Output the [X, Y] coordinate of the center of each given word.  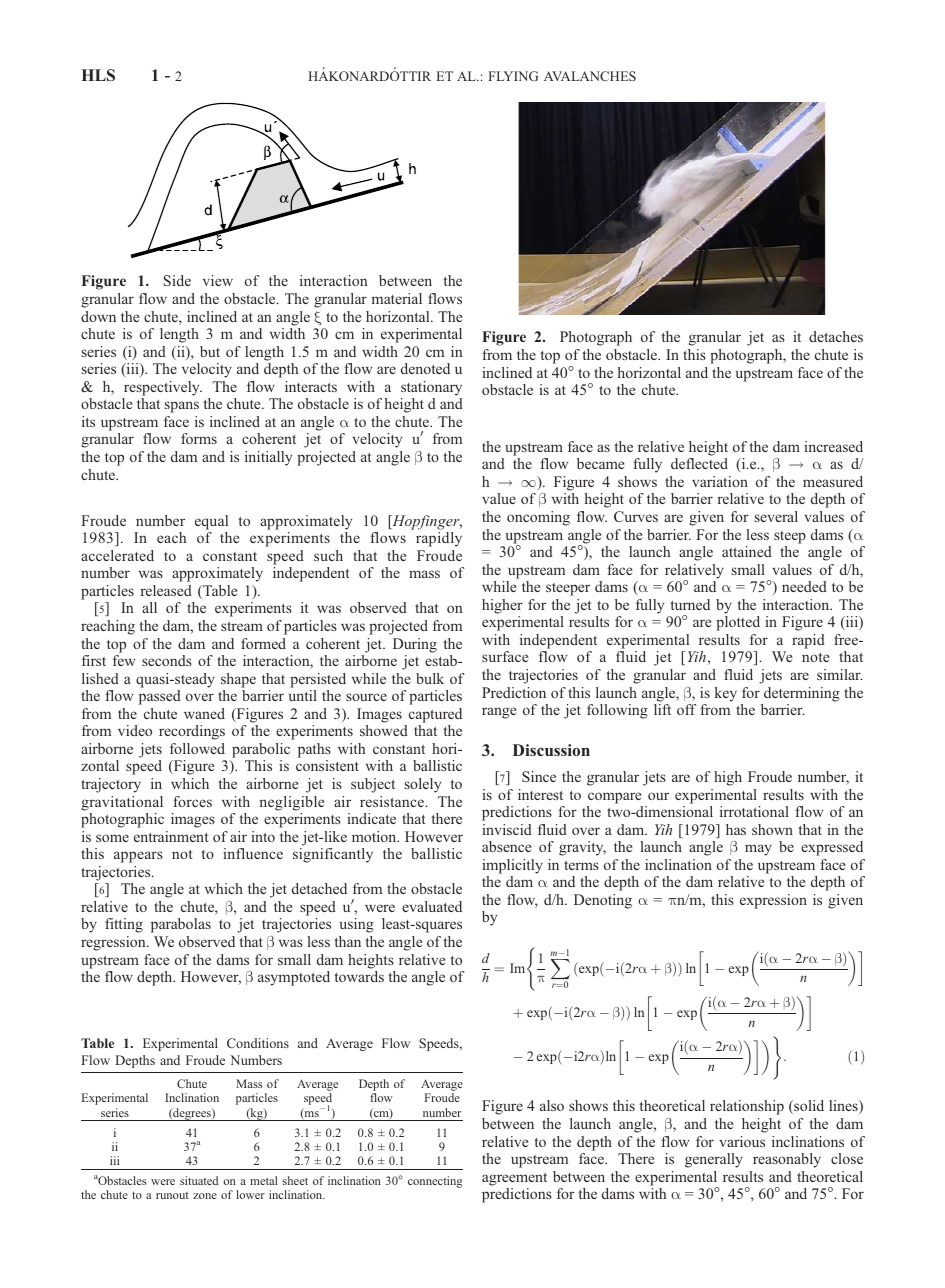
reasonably [787, 1160]
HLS [98, 75]
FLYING [513, 76]
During [415, 645]
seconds [167, 660]
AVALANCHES [590, 76]
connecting [435, 1182]
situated [199, 1180]
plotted [738, 623]
